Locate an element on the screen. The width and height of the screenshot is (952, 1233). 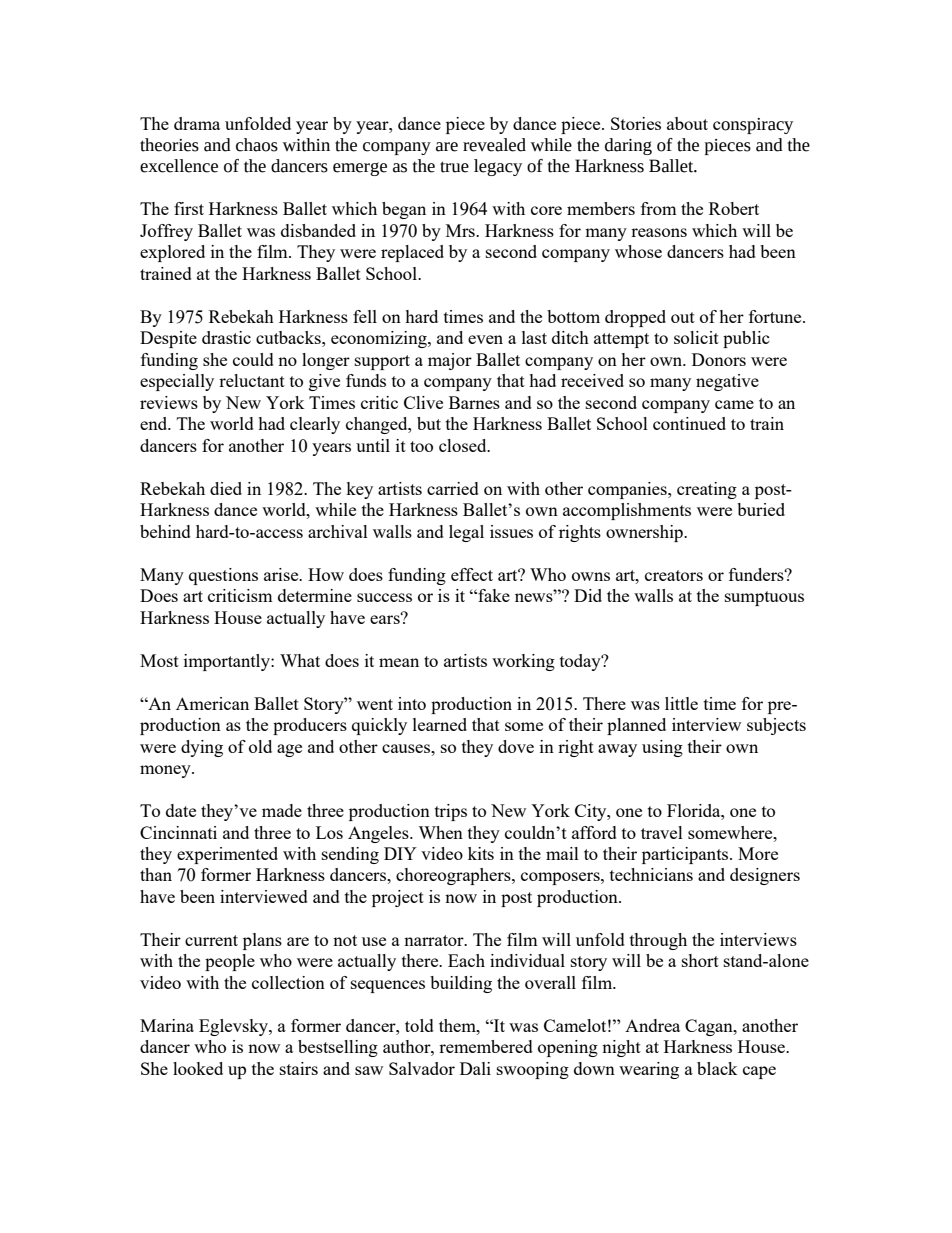
died is located at coordinates (226, 488).
